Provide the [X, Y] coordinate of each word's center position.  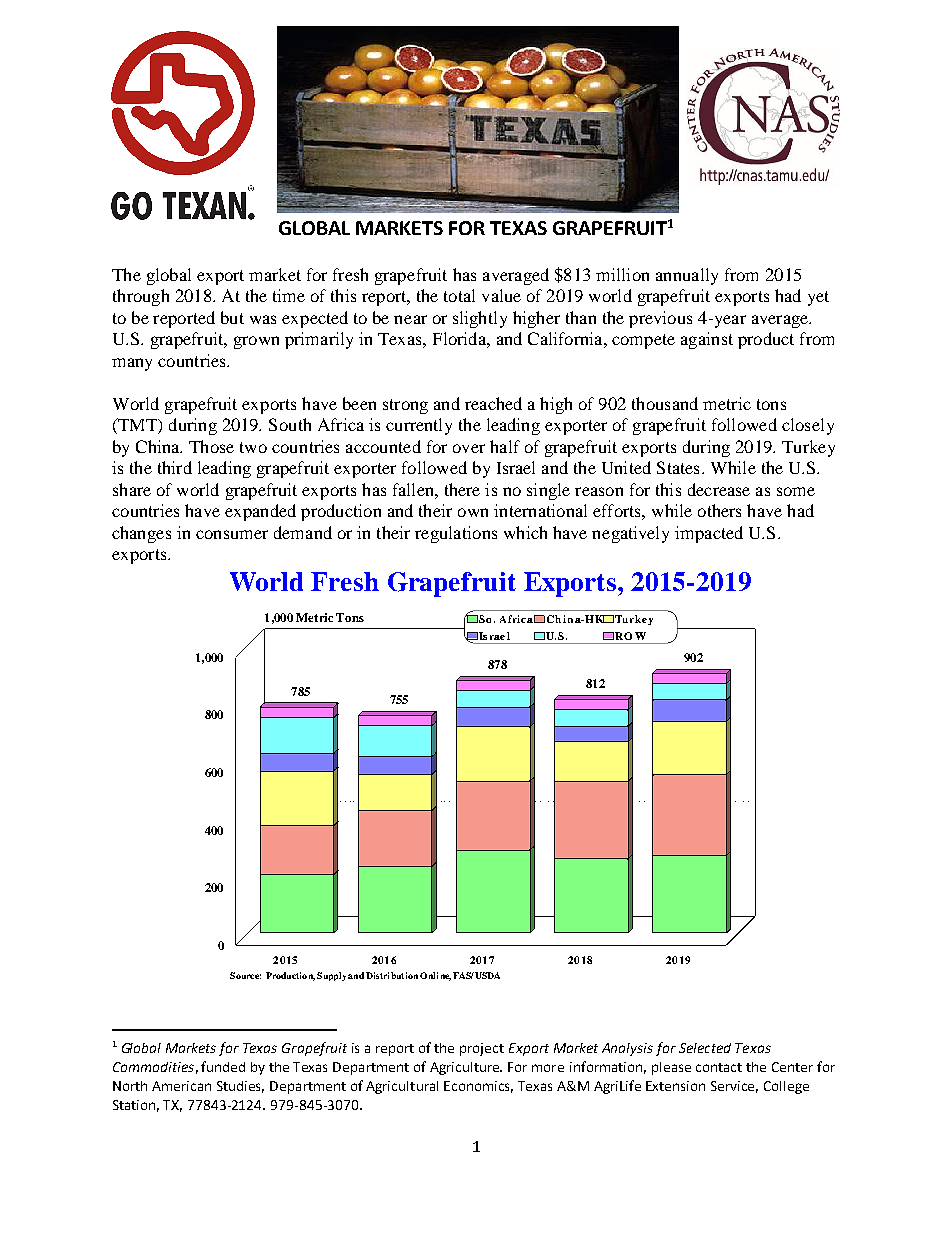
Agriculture [466, 1068]
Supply [331, 976]
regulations [456, 534]
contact [719, 1067]
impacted [709, 534]
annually [687, 276]
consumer [232, 534]
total [459, 295]
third [175, 467]
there [462, 489]
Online [435, 976]
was [263, 319]
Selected [705, 1048]
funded [223, 1066]
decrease [719, 489]
